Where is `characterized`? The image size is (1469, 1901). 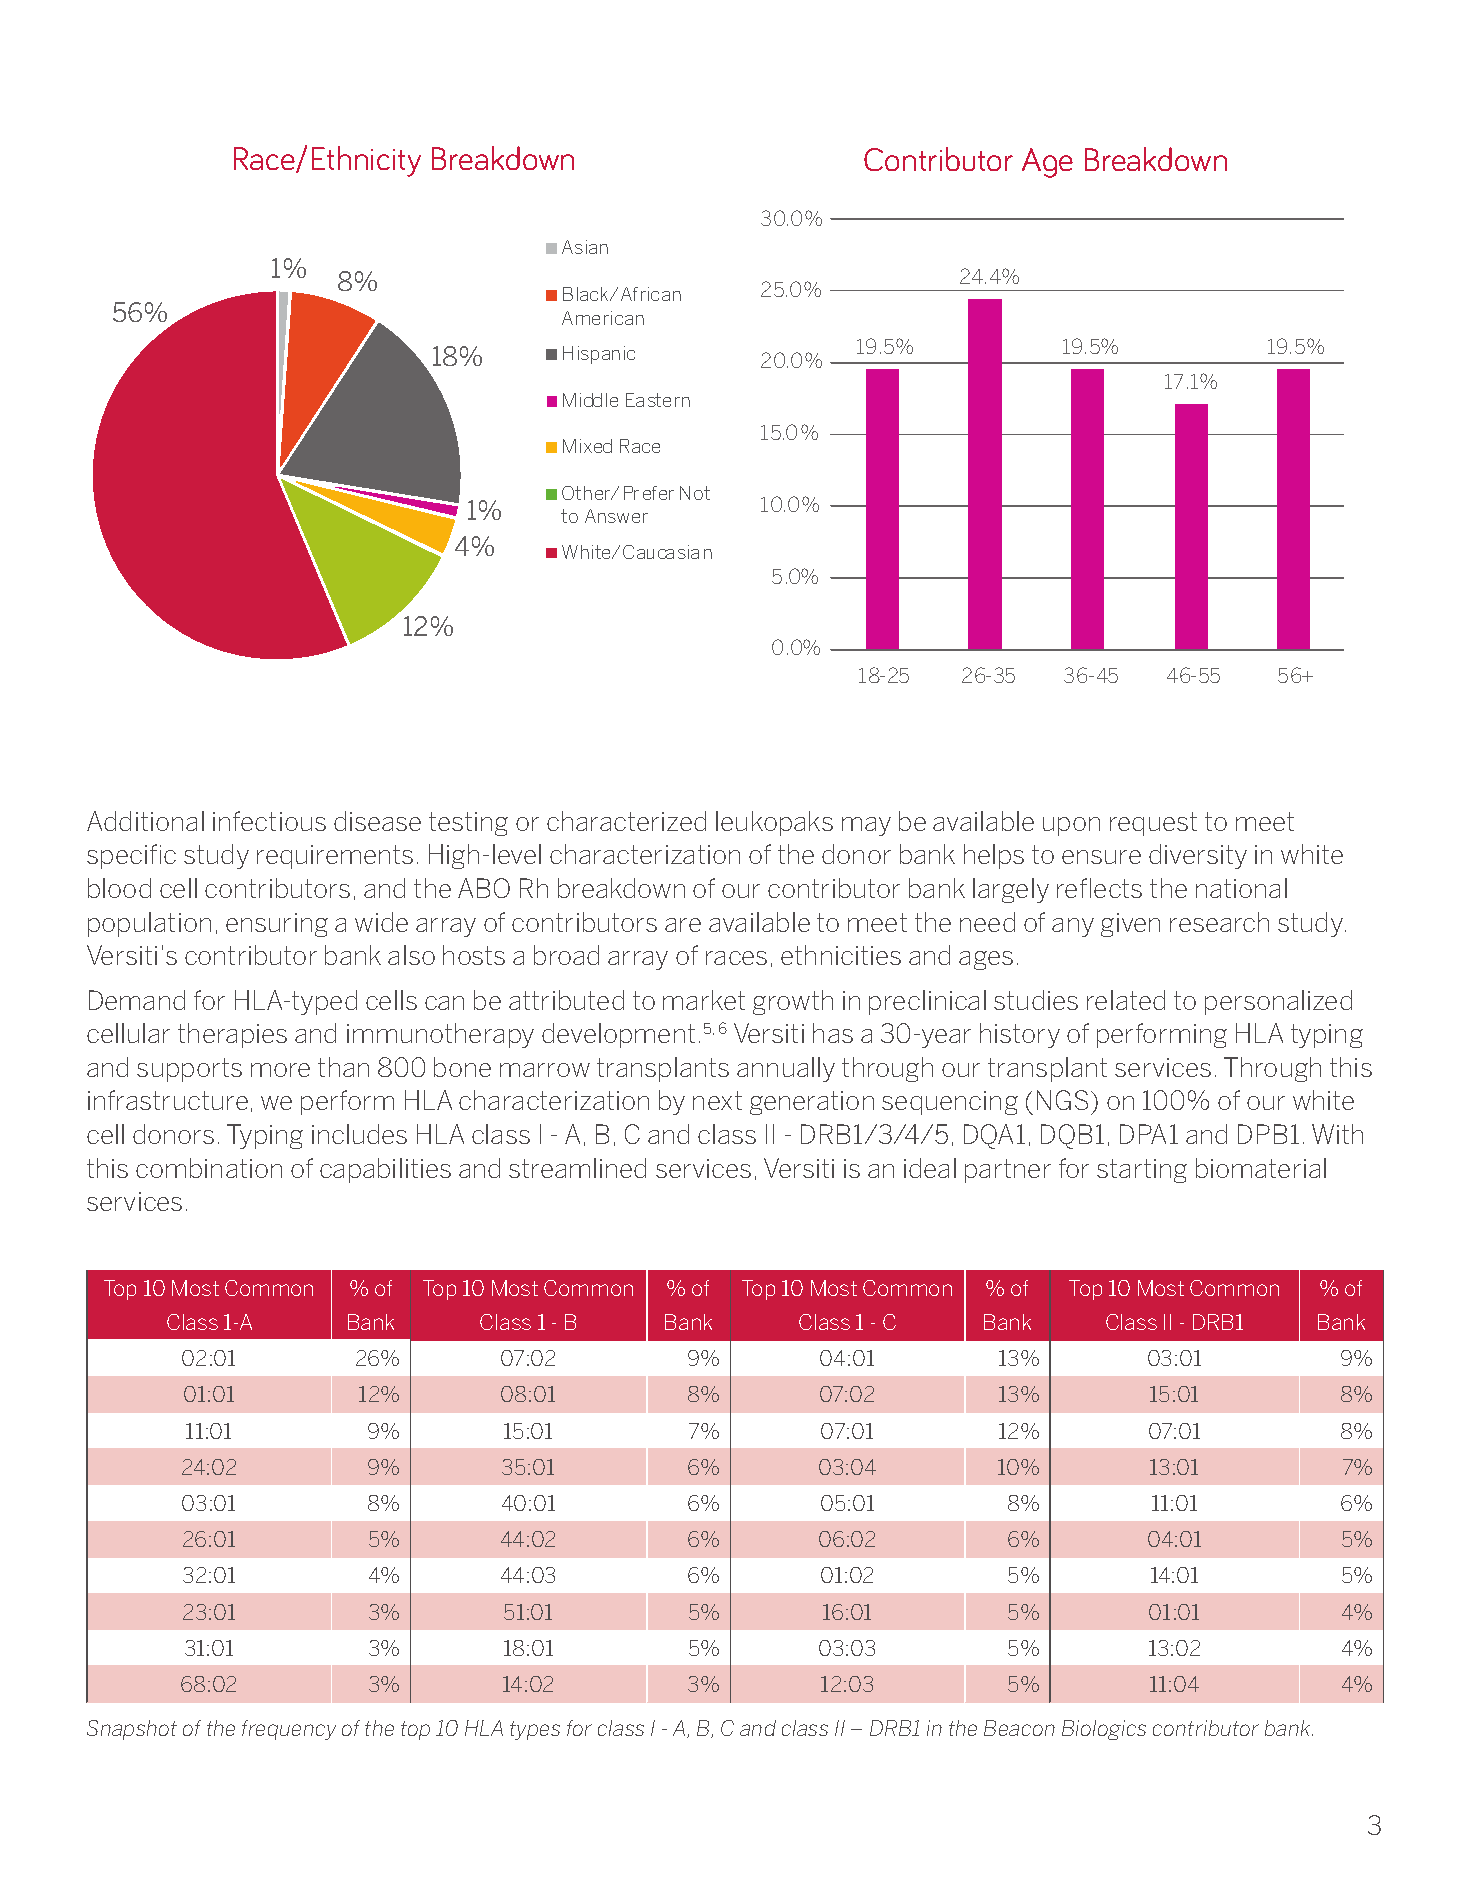 characterized is located at coordinates (626, 821).
